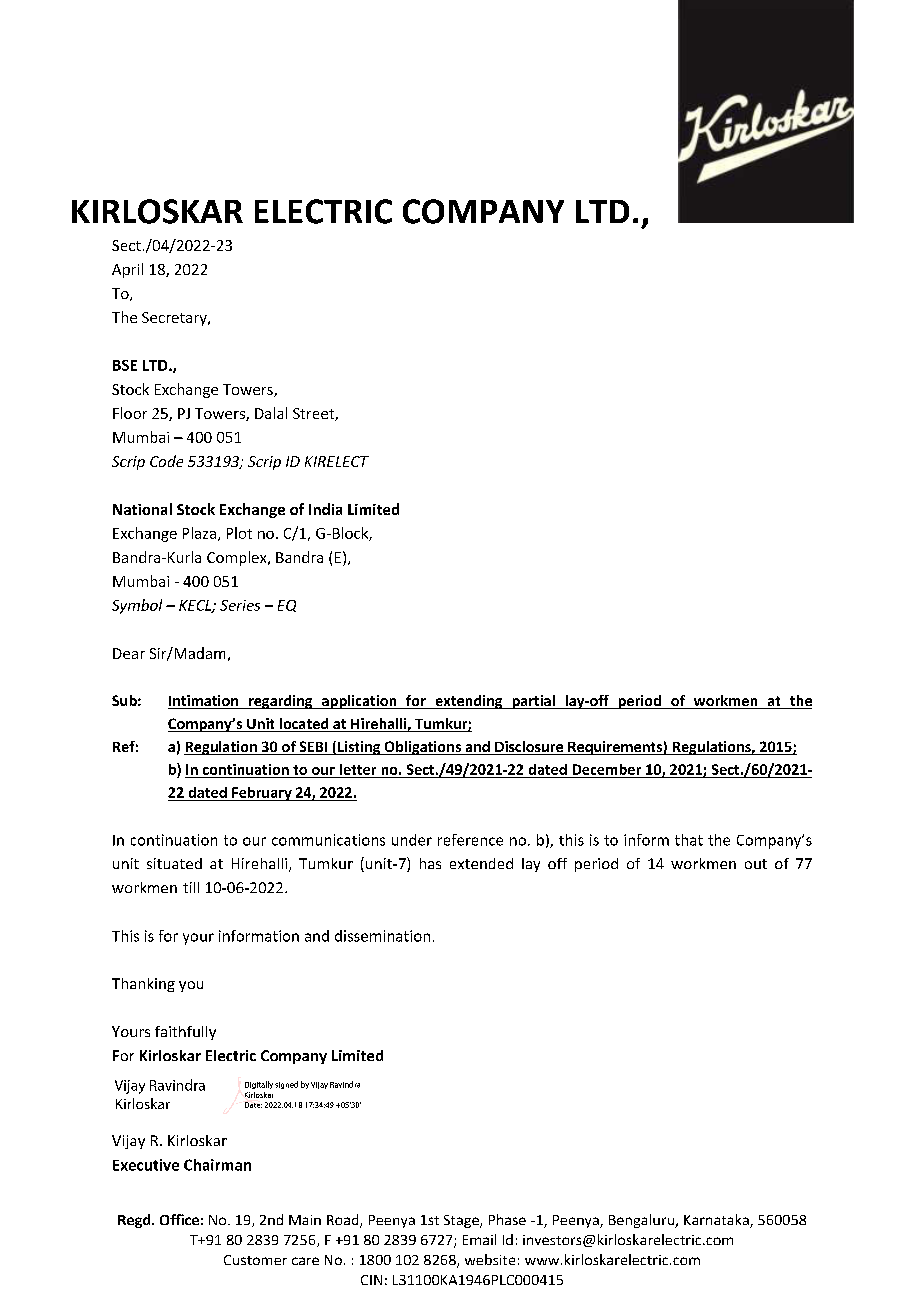 This page has width=924, height=1308. I want to click on Plot, so click(239, 533).
